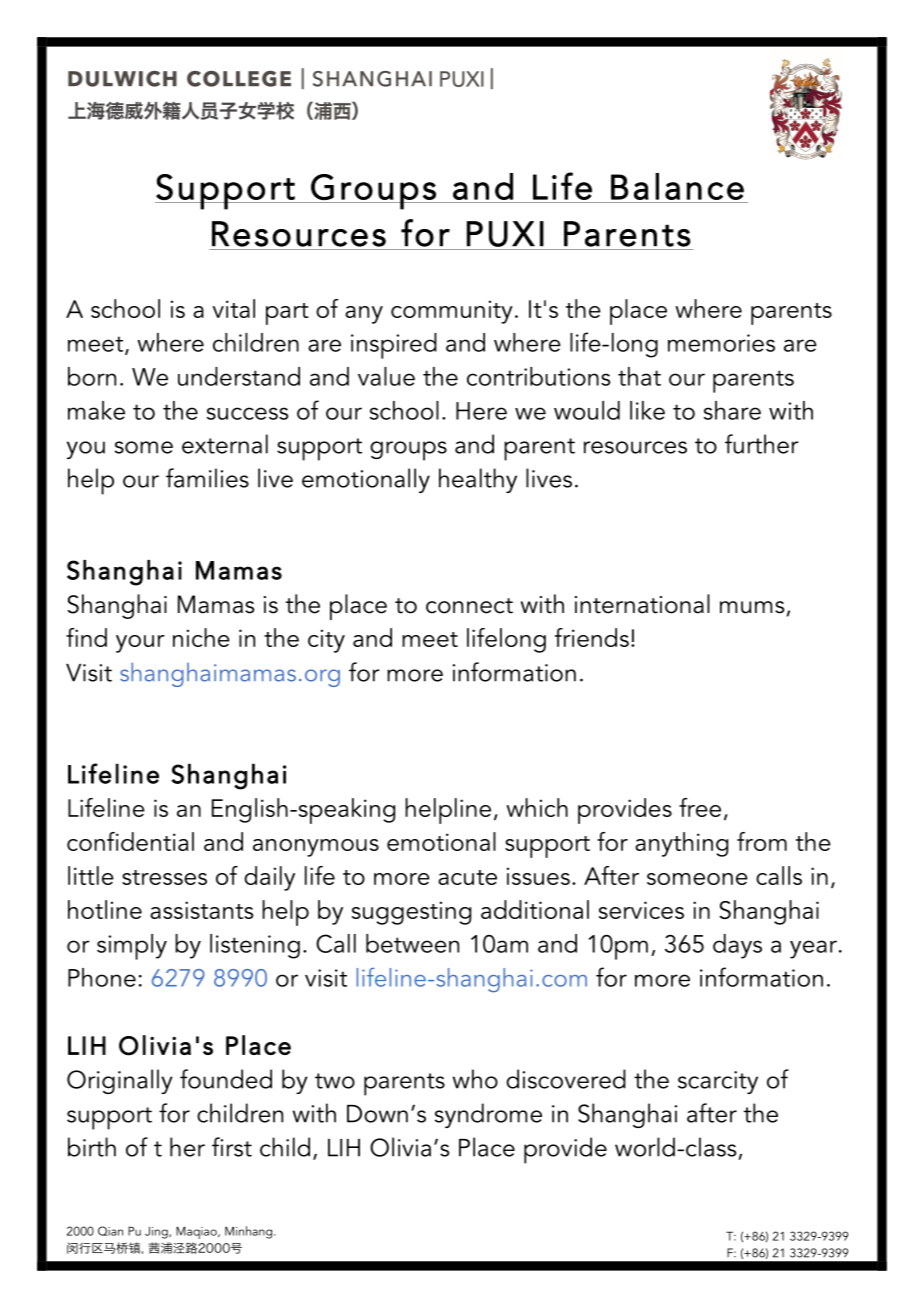  Describe the element at coordinates (132, 947) in the page. I see `simply` at that location.
